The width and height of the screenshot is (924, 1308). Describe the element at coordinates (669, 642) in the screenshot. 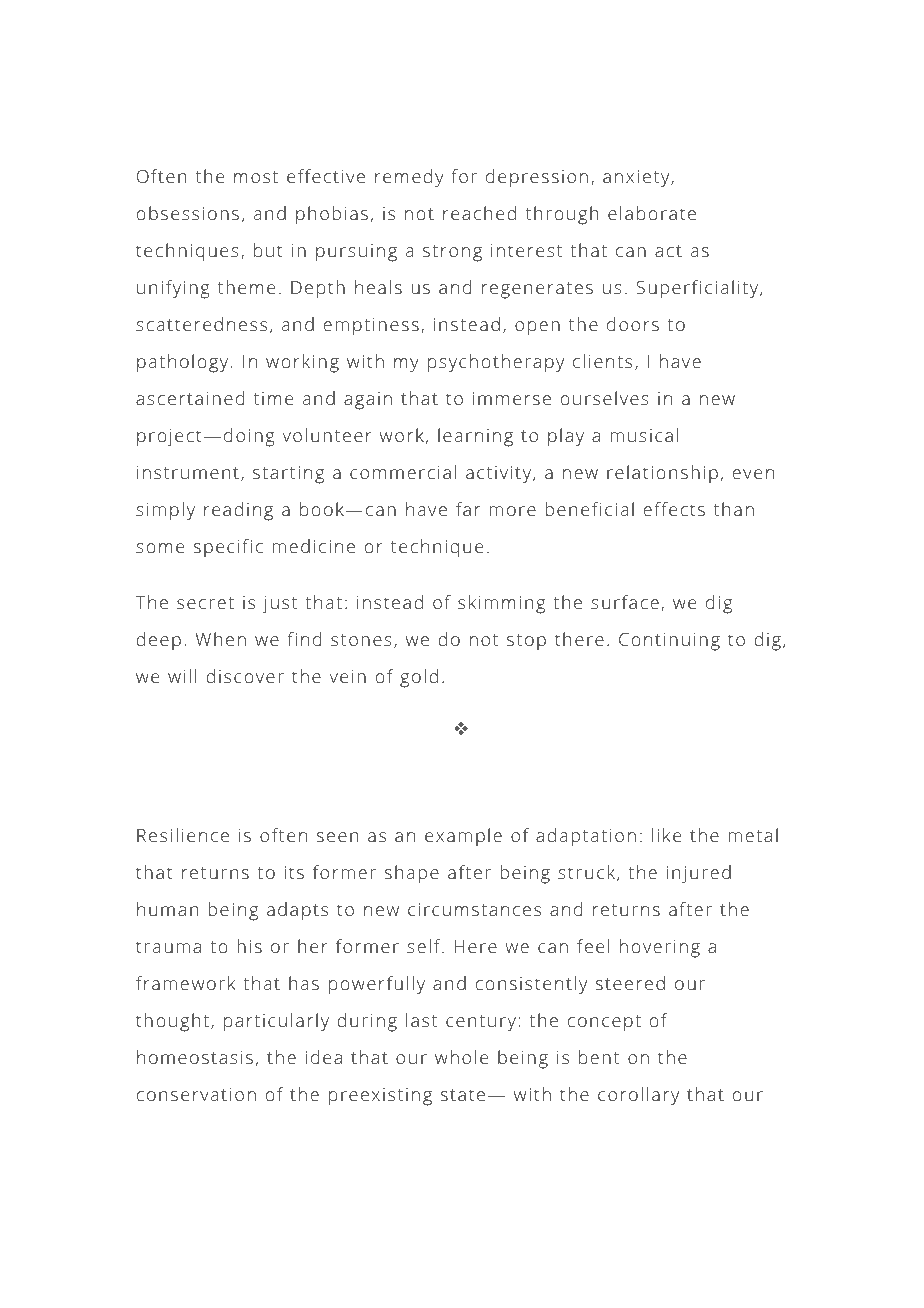

I see `Continuing` at that location.
